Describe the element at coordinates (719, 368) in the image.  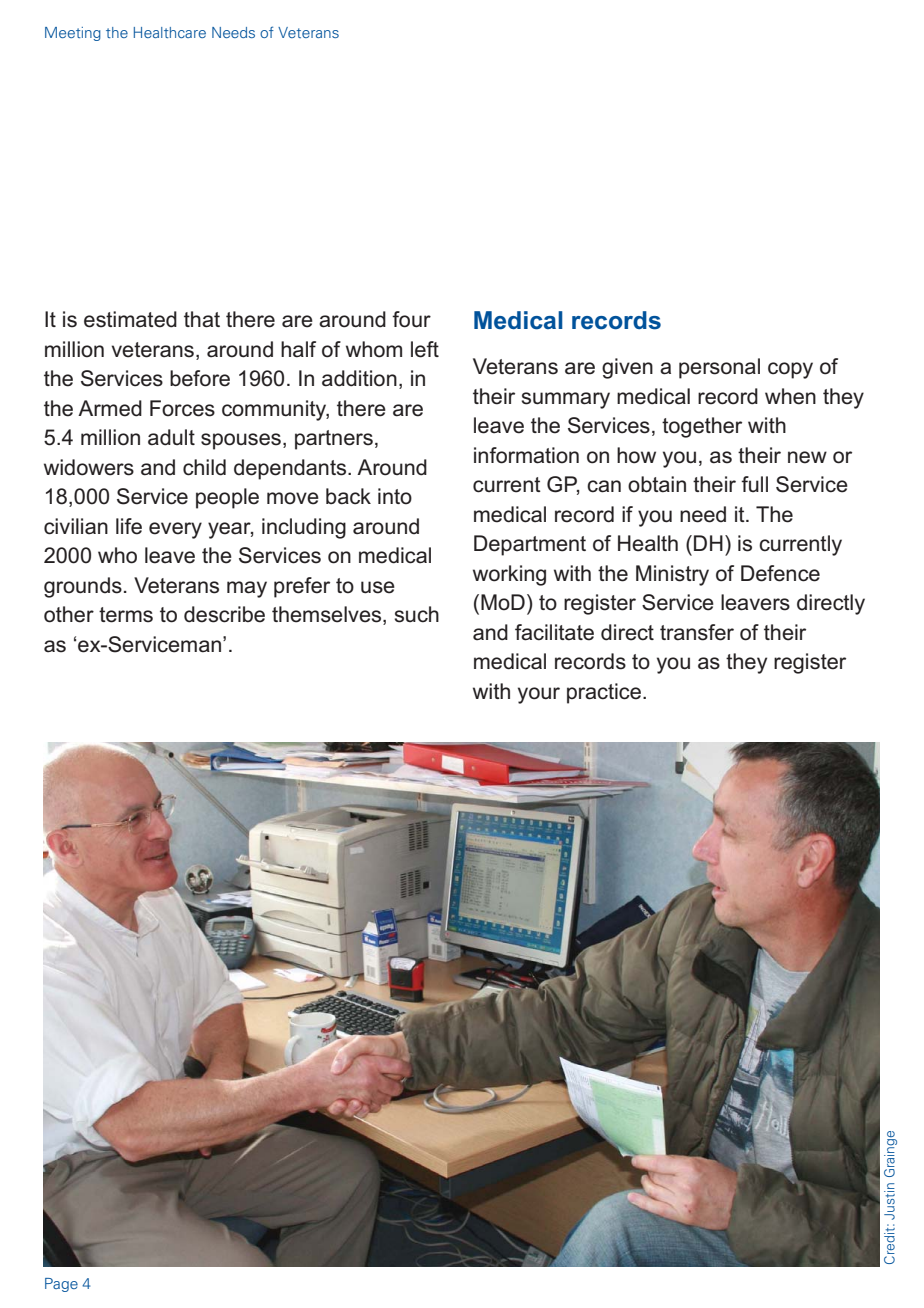
I see `personal` at that location.
